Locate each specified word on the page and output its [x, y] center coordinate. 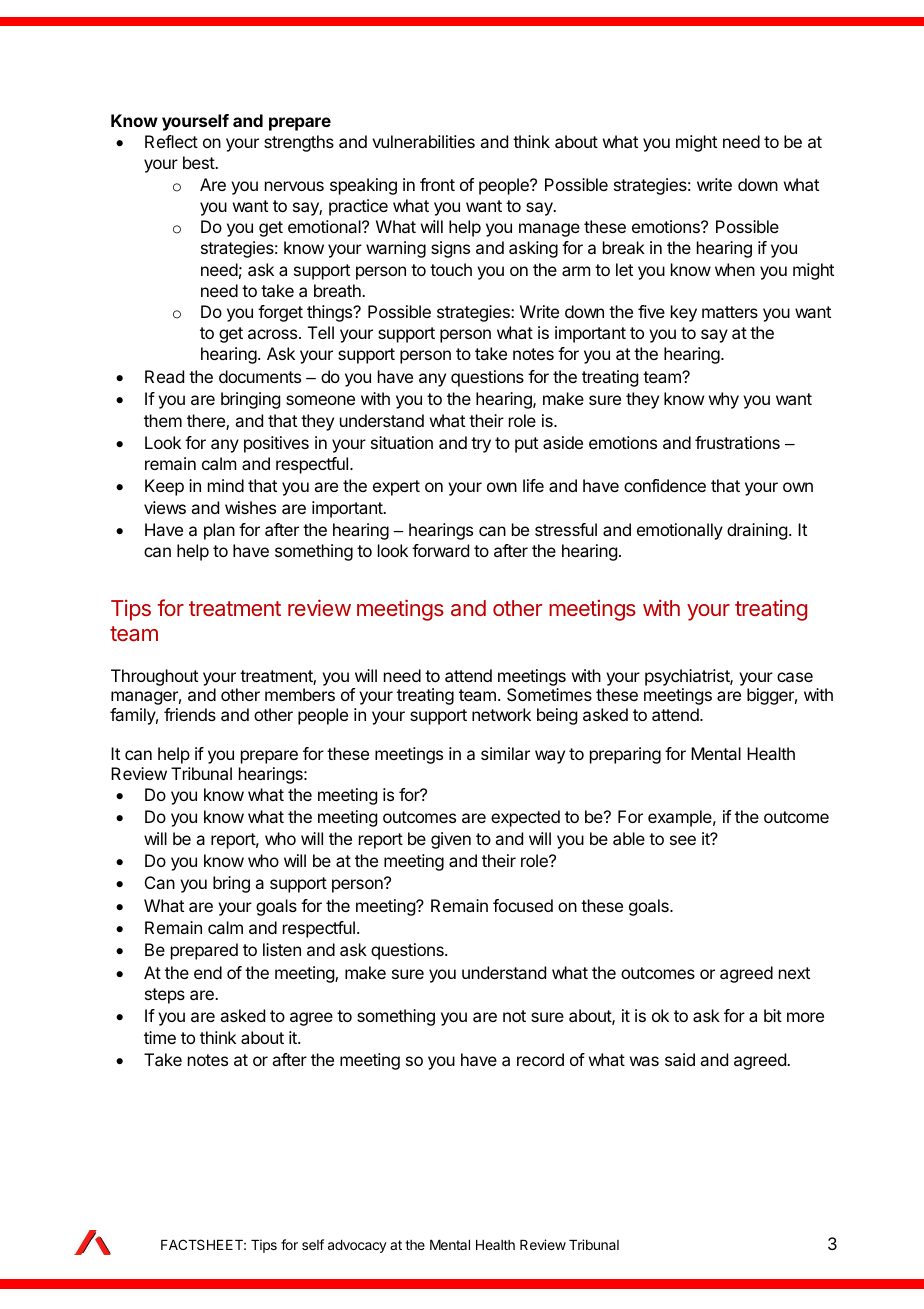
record [540, 1059]
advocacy [357, 1246]
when [735, 269]
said [680, 1059]
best [199, 162]
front [437, 184]
